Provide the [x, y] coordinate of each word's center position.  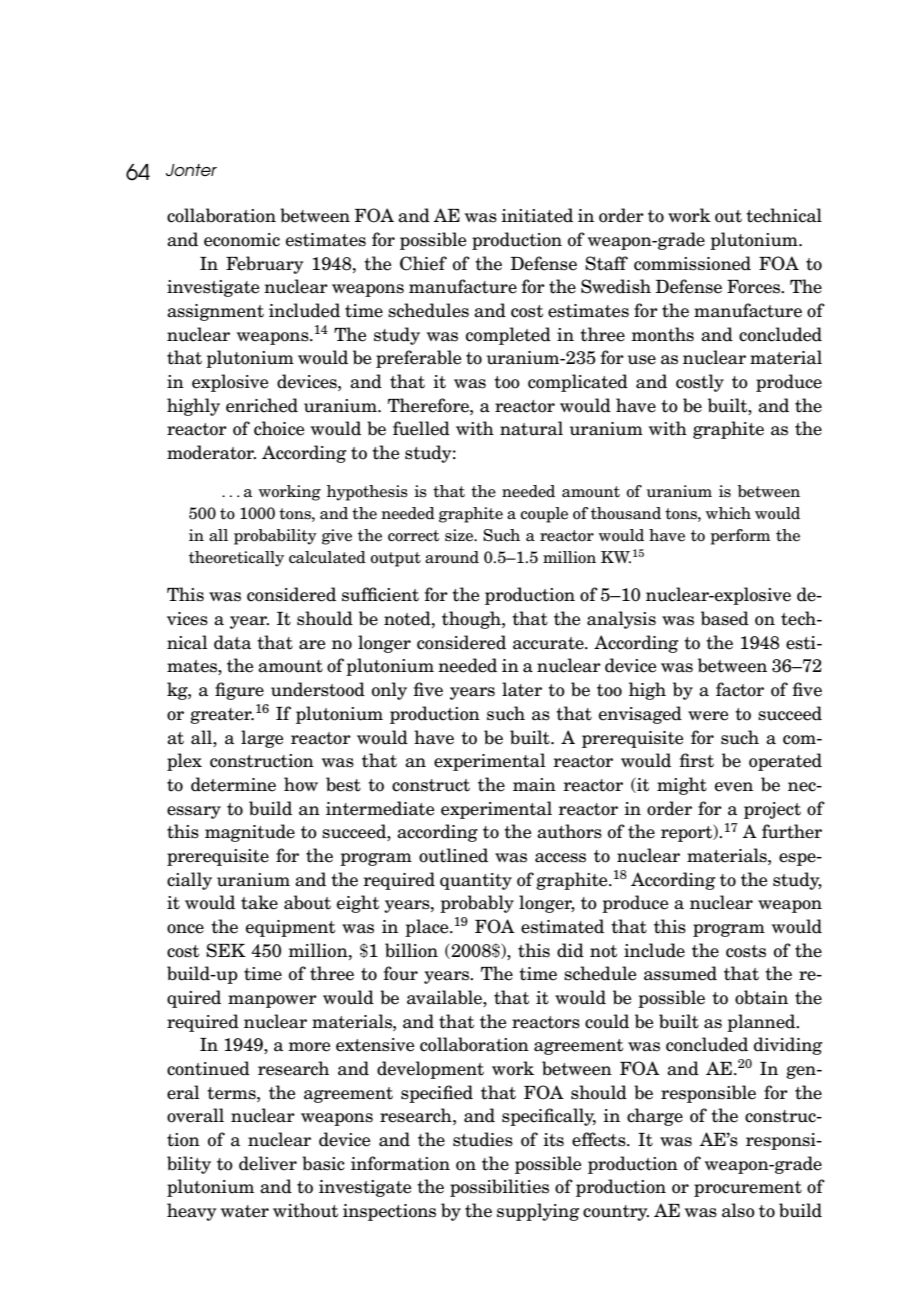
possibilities [499, 1188]
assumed [680, 973]
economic [242, 240]
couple [544, 515]
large [262, 739]
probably [477, 904]
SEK [226, 950]
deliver [268, 1163]
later [522, 689]
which [728, 513]
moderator [211, 452]
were [708, 716]
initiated [537, 215]
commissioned [692, 263]
